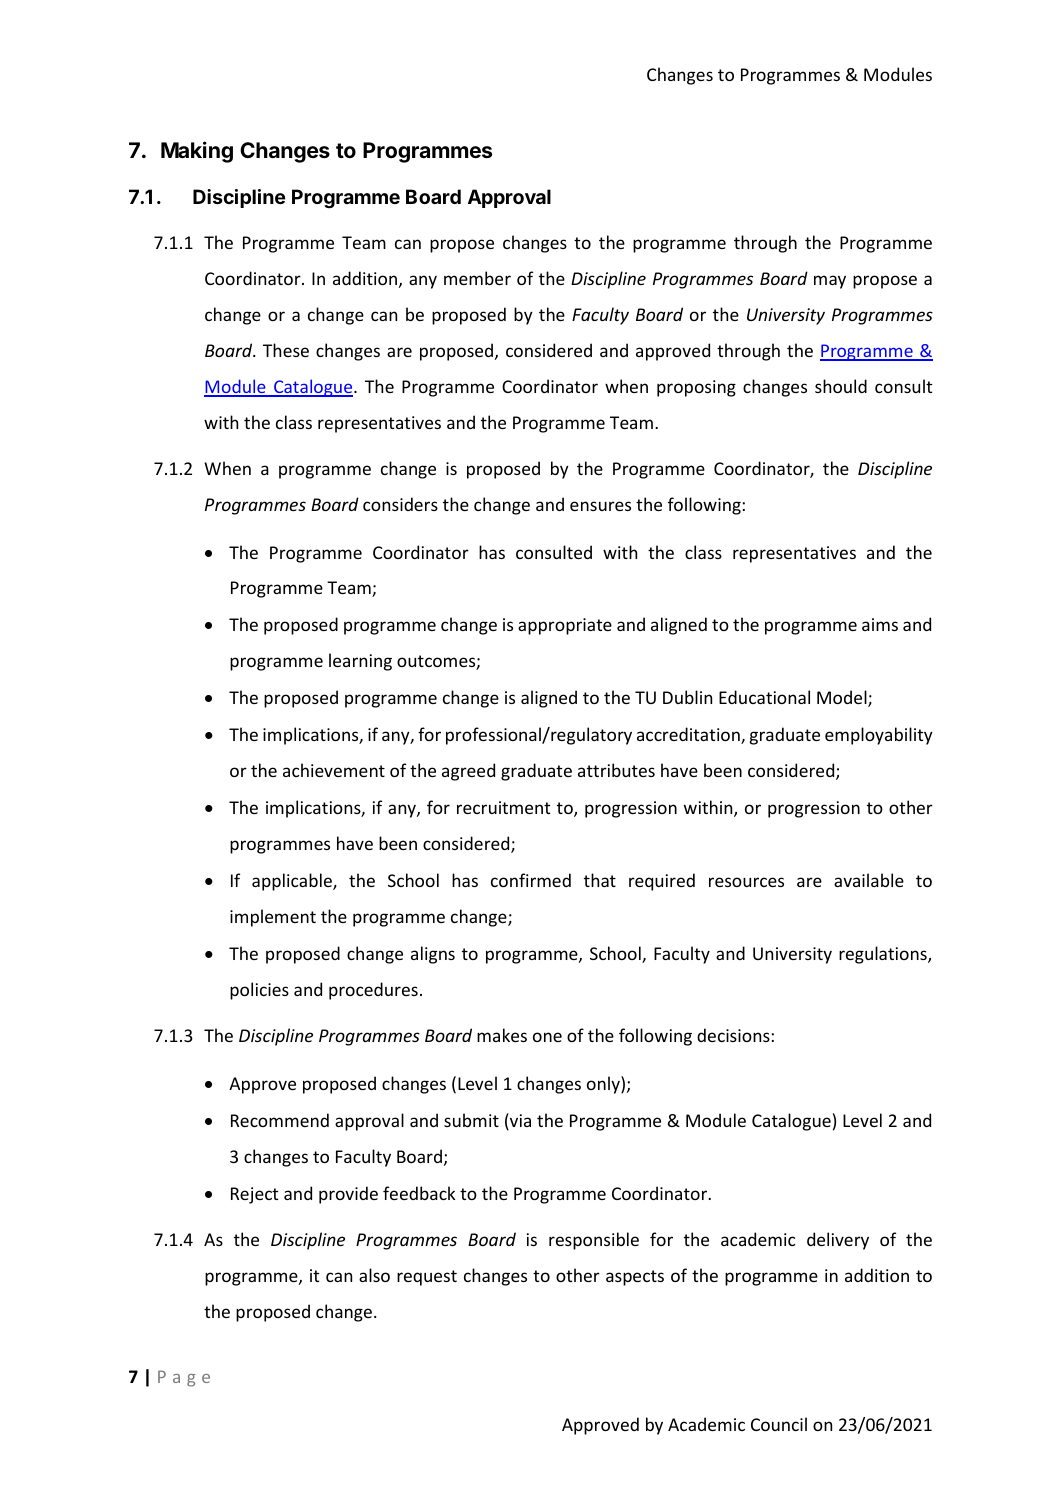 The image size is (1061, 1500). Describe the element at coordinates (733, 1035) in the screenshot. I see `decisions` at that location.
